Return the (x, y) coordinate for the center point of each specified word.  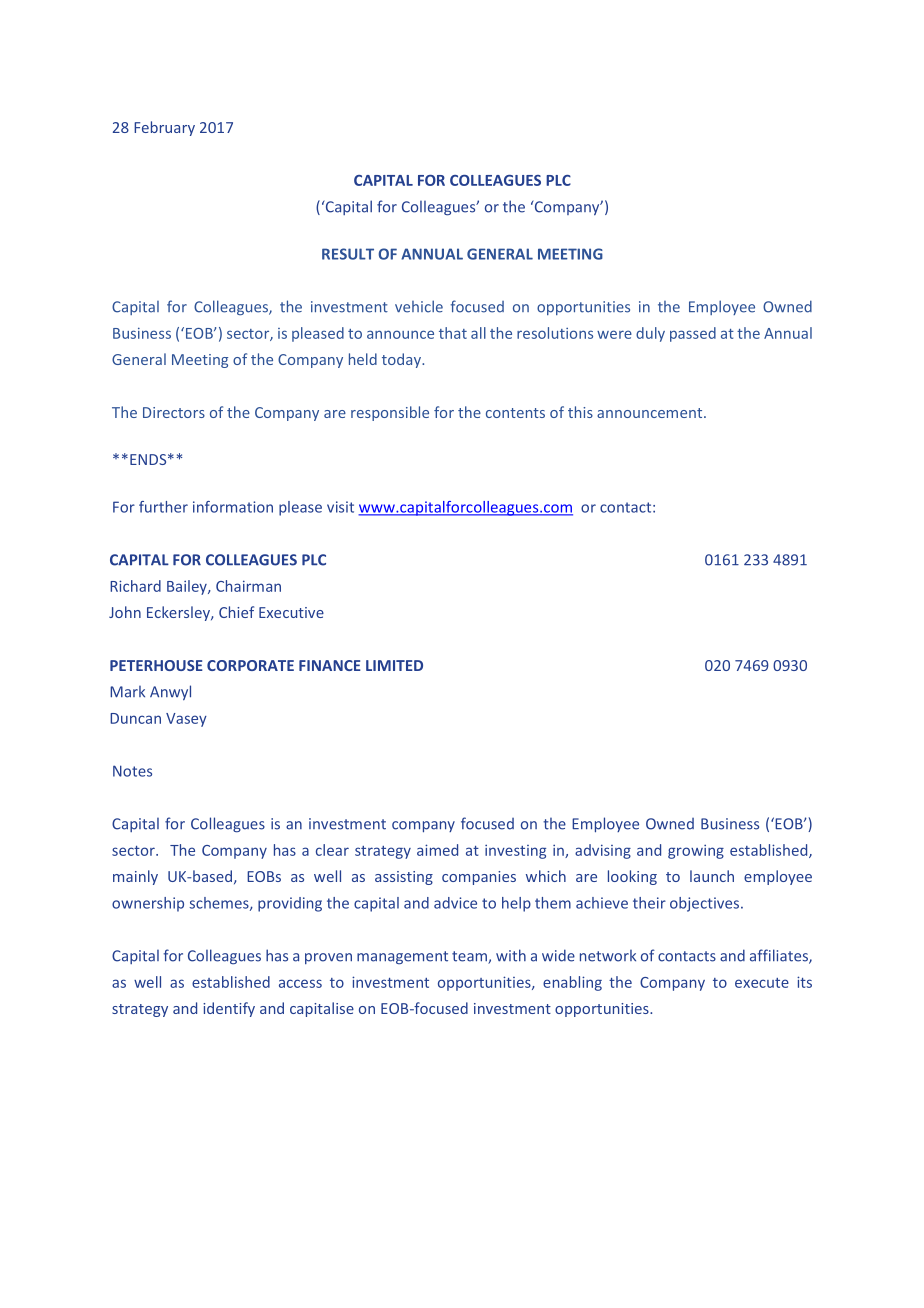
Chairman (248, 586)
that (453, 333)
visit (340, 507)
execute (762, 983)
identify (229, 1009)
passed (693, 334)
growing (696, 851)
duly (650, 334)
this (580, 412)
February (164, 128)
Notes (132, 771)
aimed (437, 850)
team (470, 957)
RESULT (348, 254)
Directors (174, 412)
